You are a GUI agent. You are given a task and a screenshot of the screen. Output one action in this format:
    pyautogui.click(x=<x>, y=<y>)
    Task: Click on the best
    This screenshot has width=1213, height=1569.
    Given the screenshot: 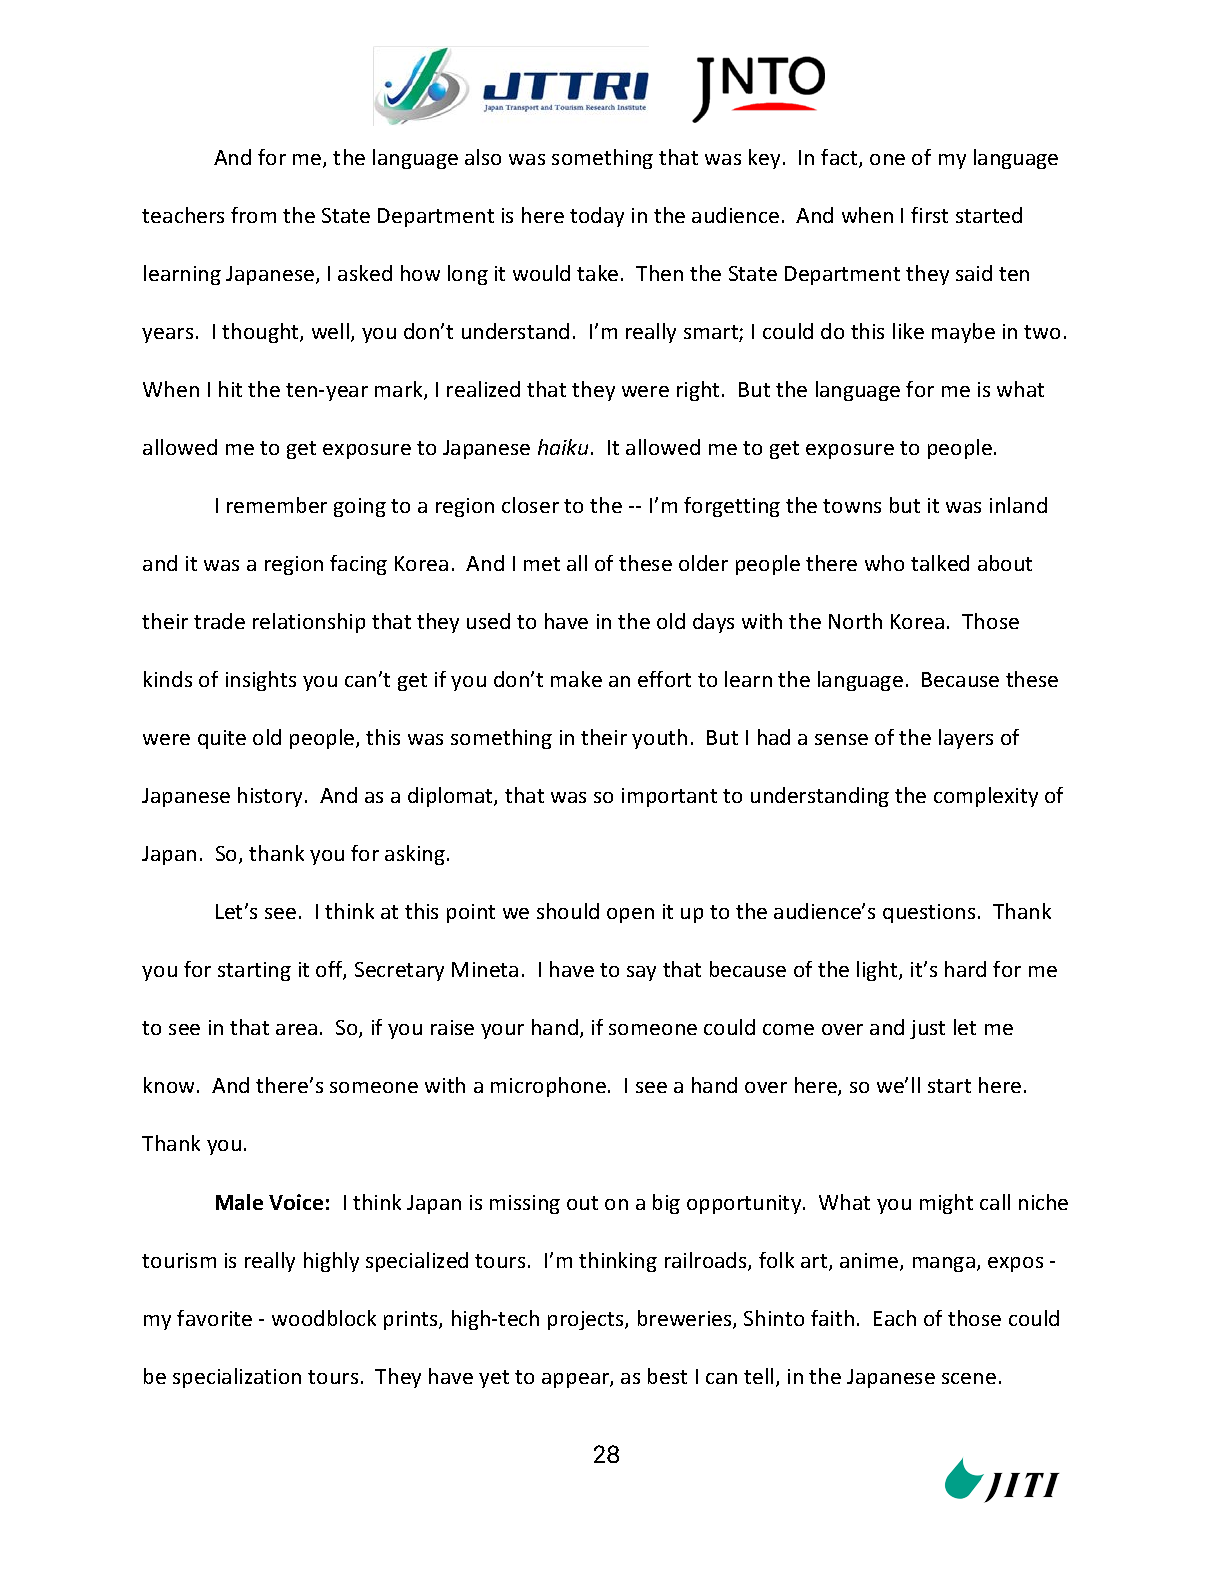 What is the action you would take?
    pyautogui.click(x=667, y=1376)
